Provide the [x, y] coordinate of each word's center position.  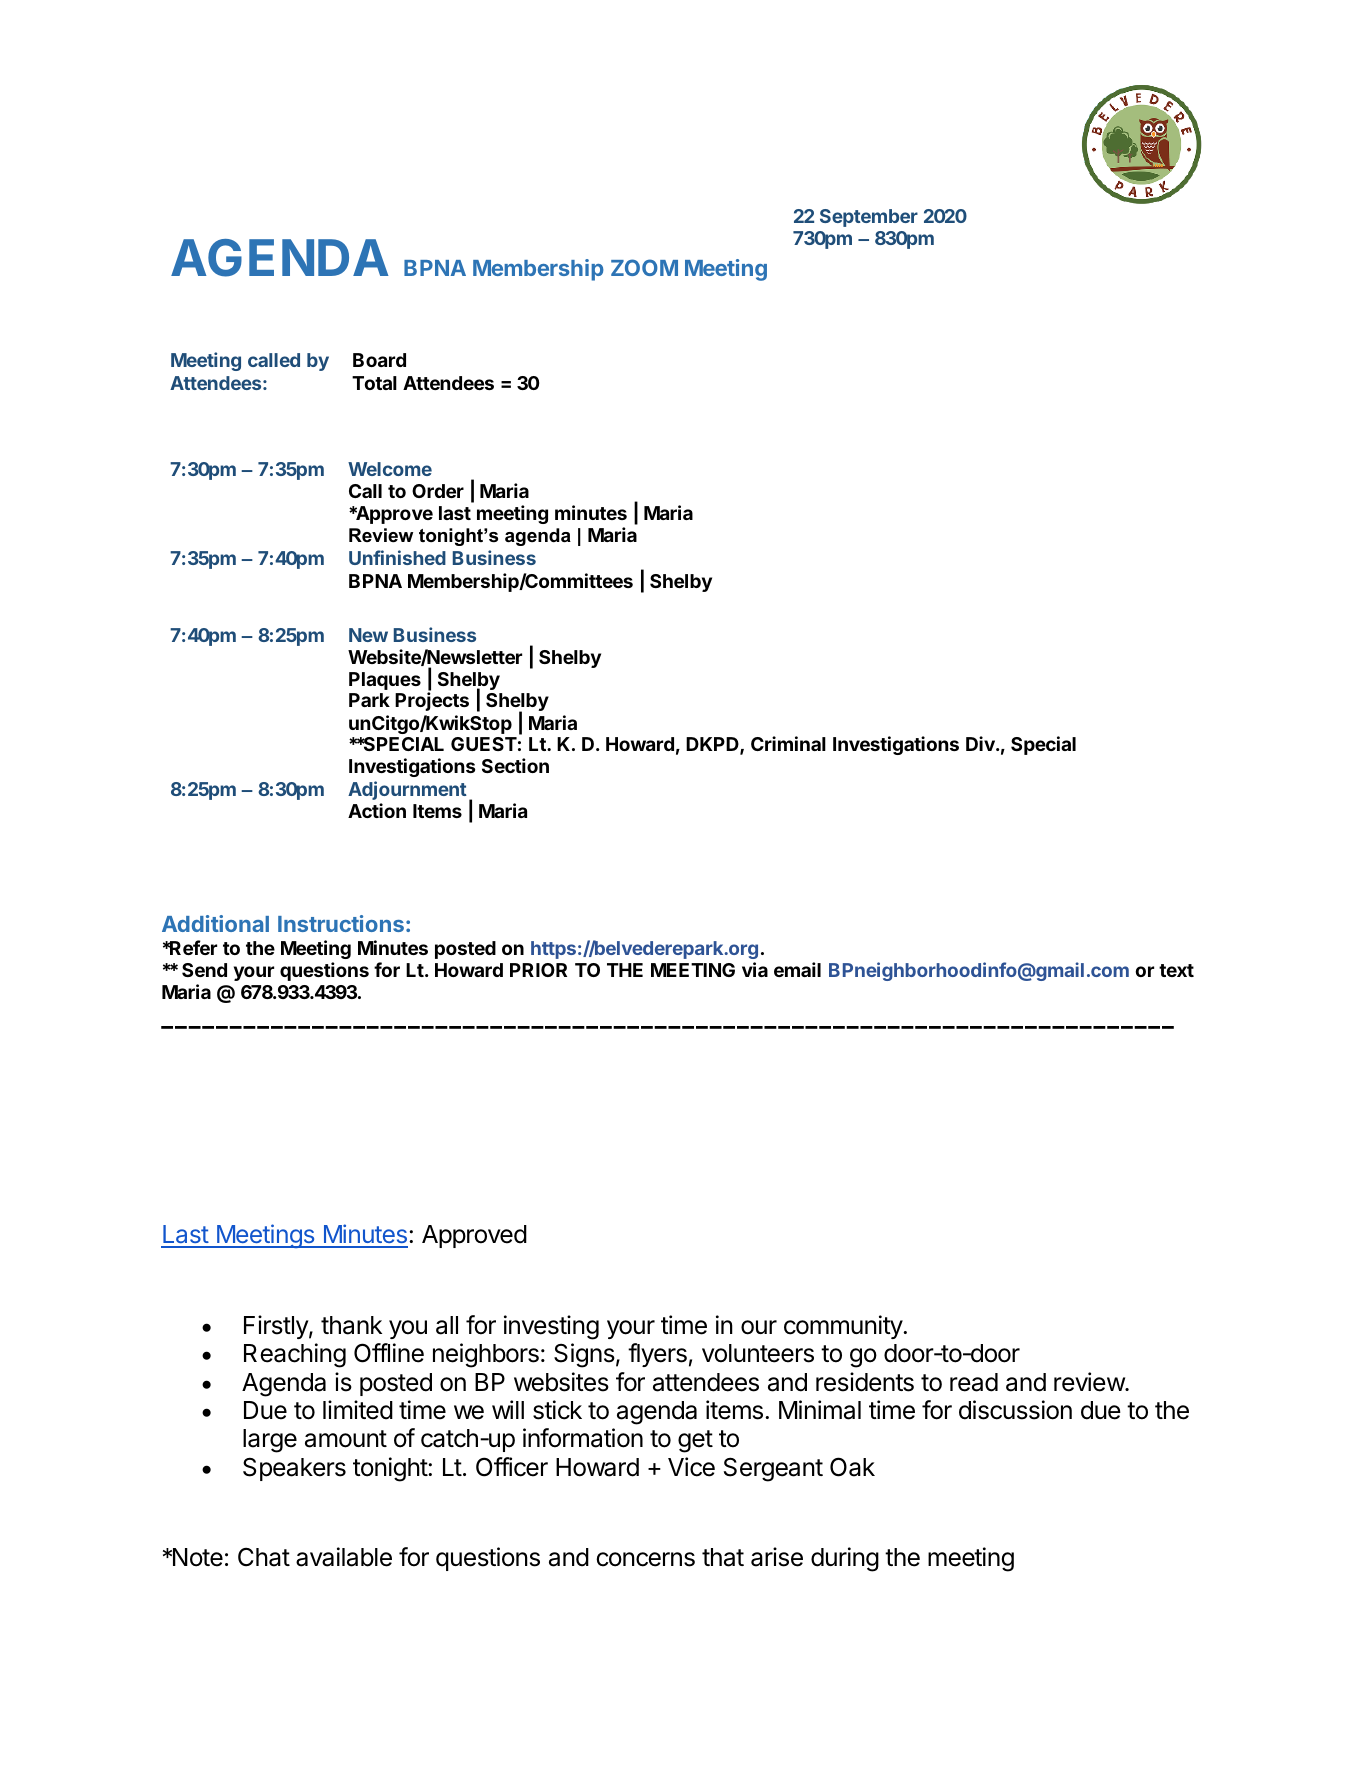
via [755, 969]
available [344, 1557]
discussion [1015, 1410]
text [1176, 970]
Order [438, 491]
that [723, 1557]
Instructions [341, 923]
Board [379, 360]
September [869, 218]
